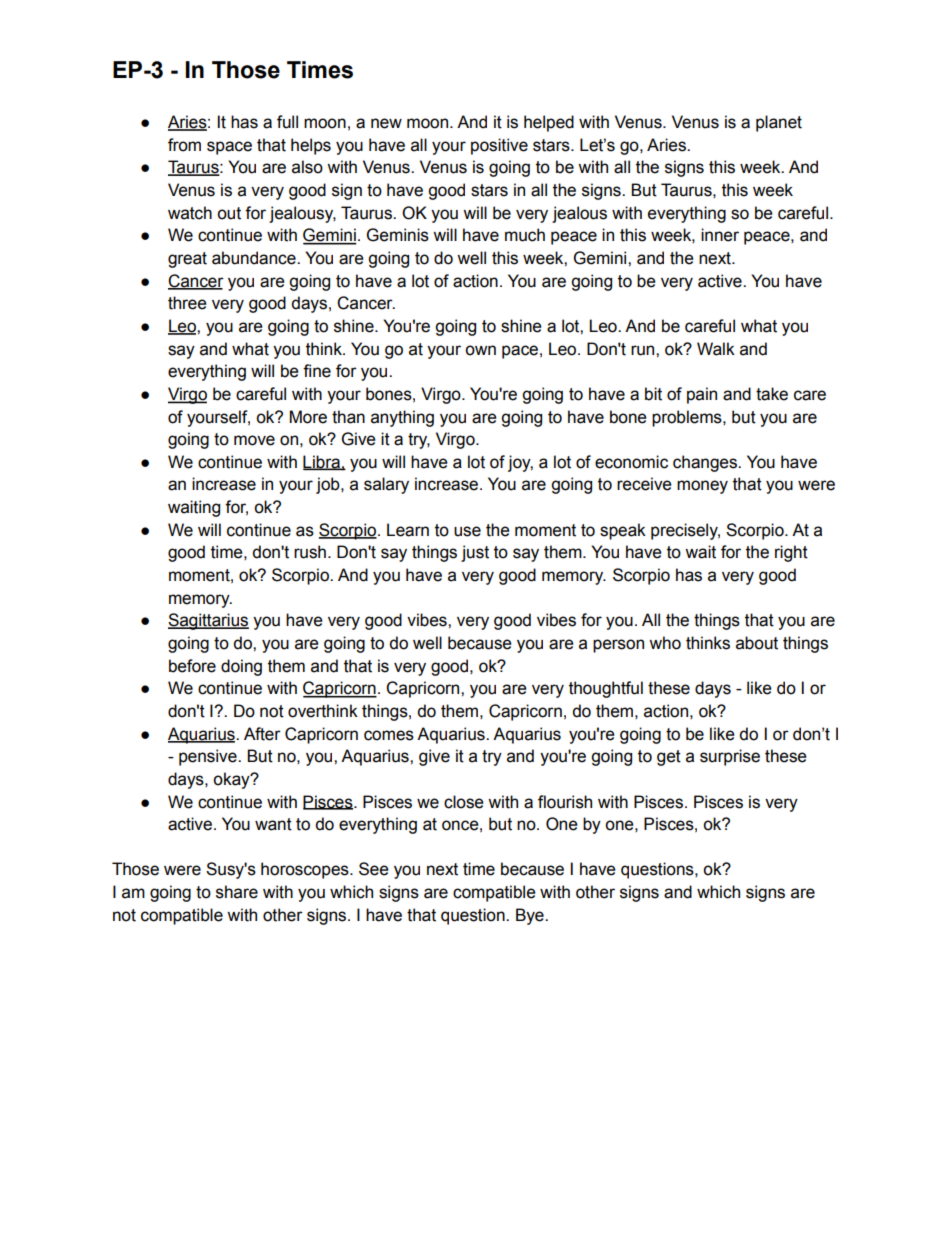  I want to click on just, so click(475, 553).
